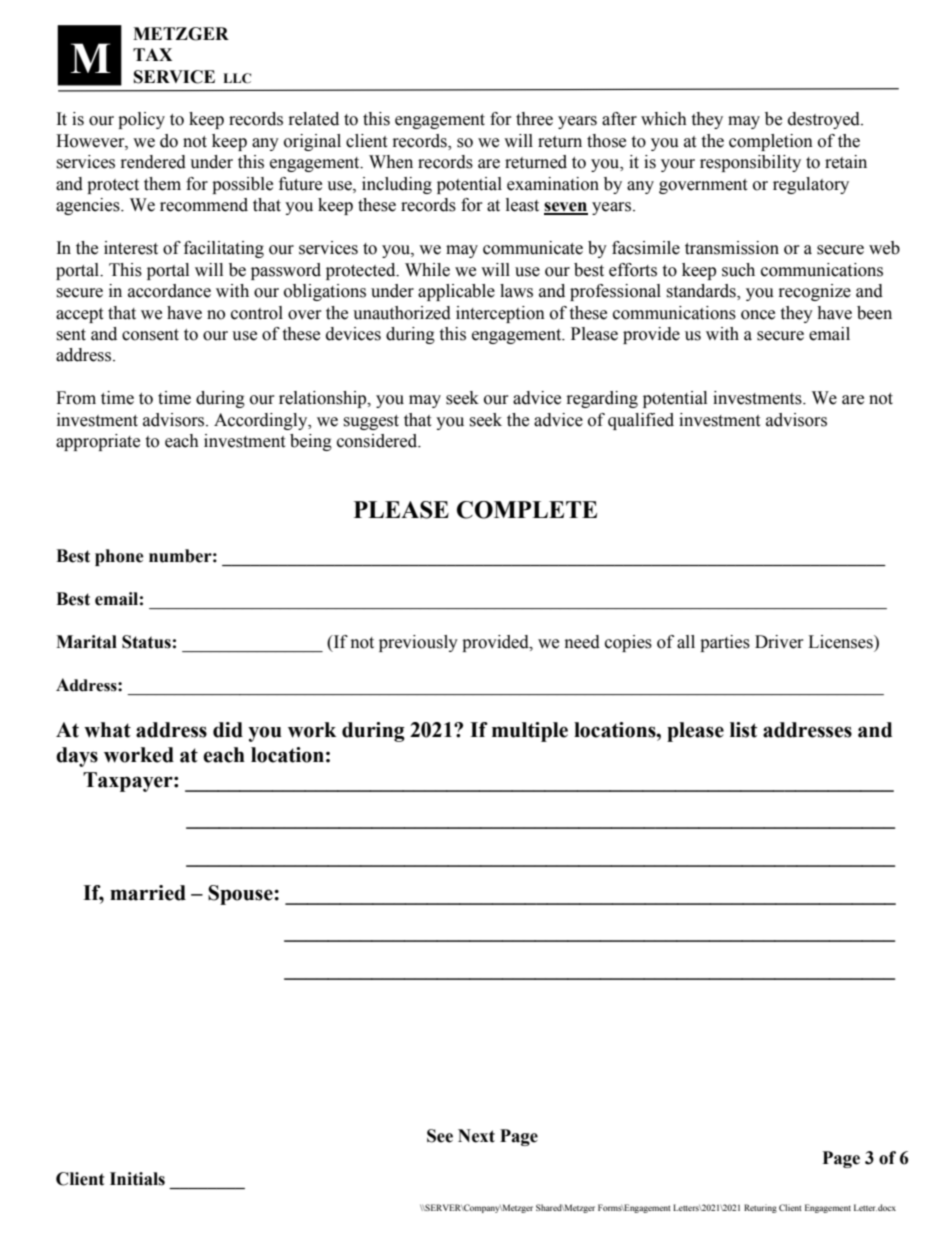 This document has width=952, height=1233. Describe the element at coordinates (146, 642) in the document. I see `Status` at that location.
